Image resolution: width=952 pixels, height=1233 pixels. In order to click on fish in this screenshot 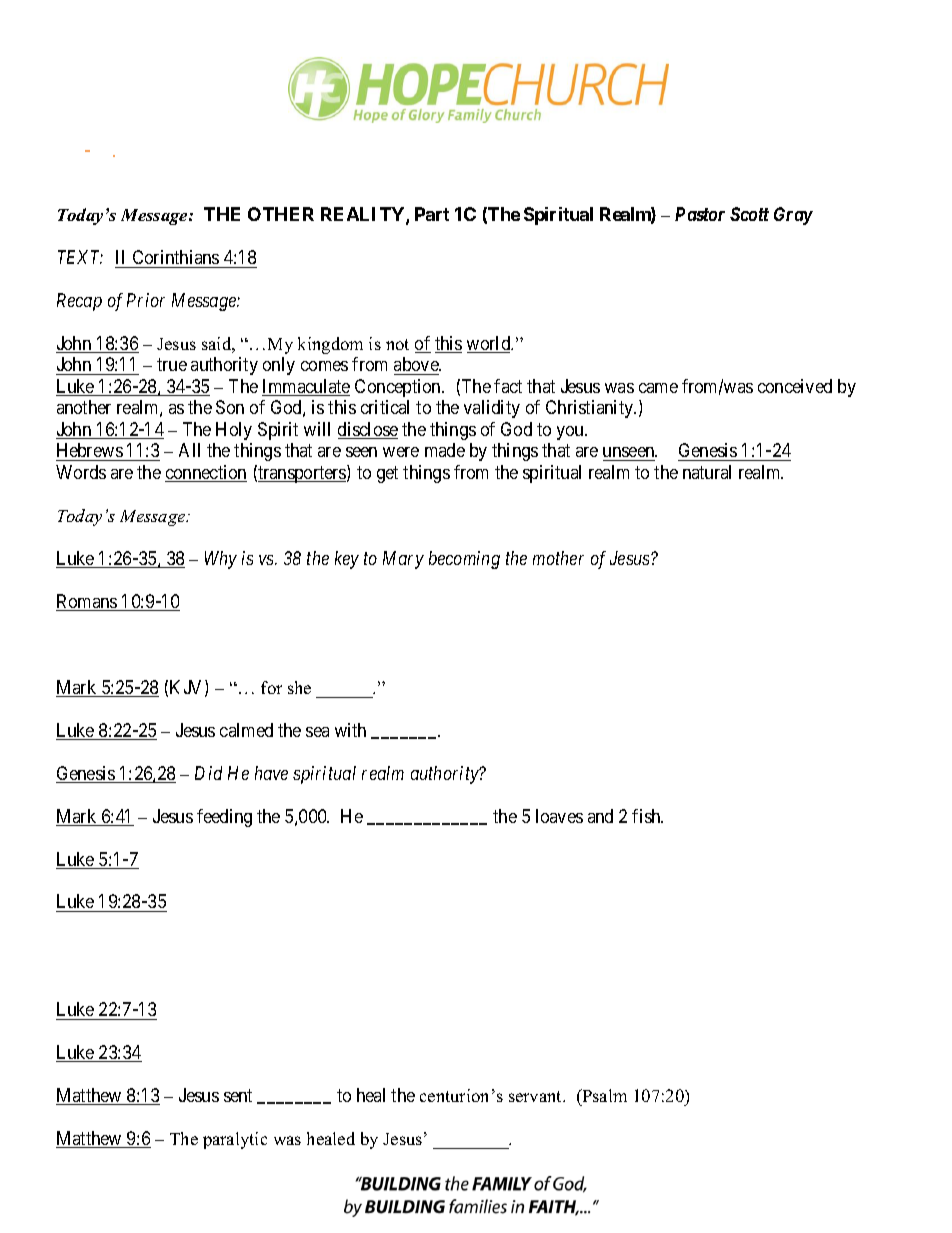, I will do `click(647, 816)`.
